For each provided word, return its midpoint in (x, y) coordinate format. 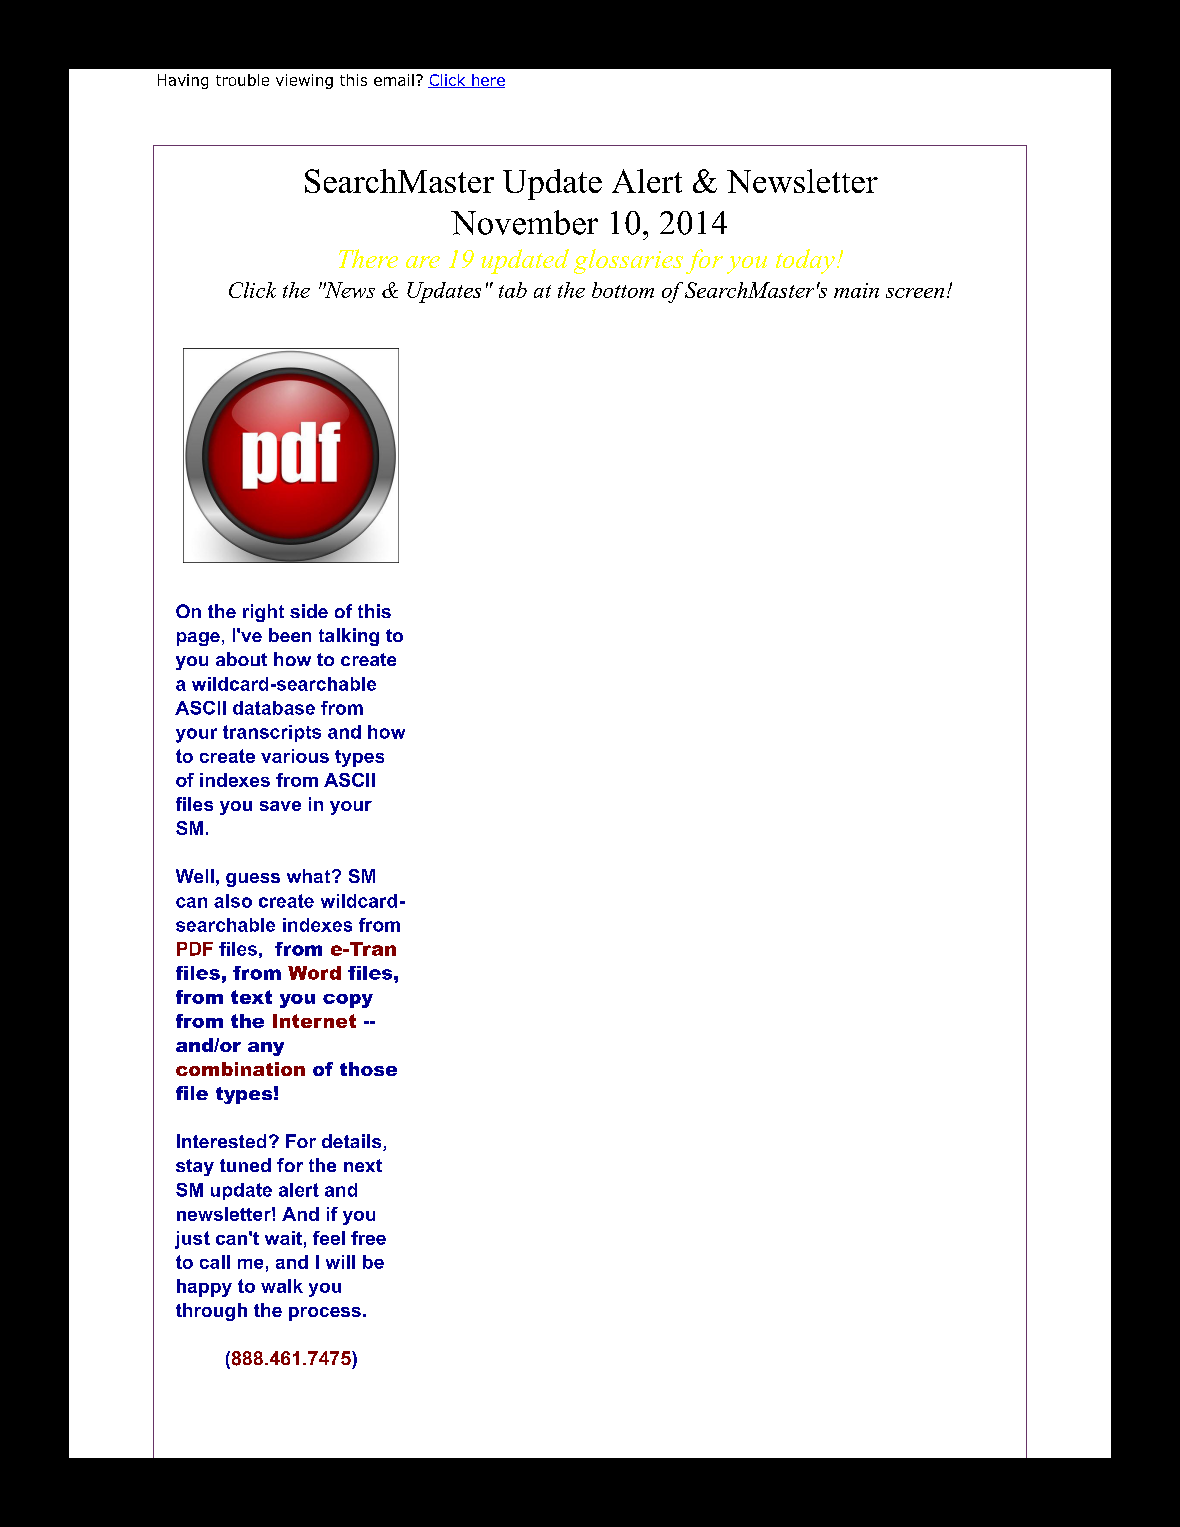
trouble (242, 80)
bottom (623, 290)
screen (915, 293)
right (263, 613)
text (251, 997)
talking (349, 637)
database (274, 708)
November (524, 222)
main (856, 290)
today (805, 261)
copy (348, 1001)
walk (282, 1286)
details (353, 1142)
